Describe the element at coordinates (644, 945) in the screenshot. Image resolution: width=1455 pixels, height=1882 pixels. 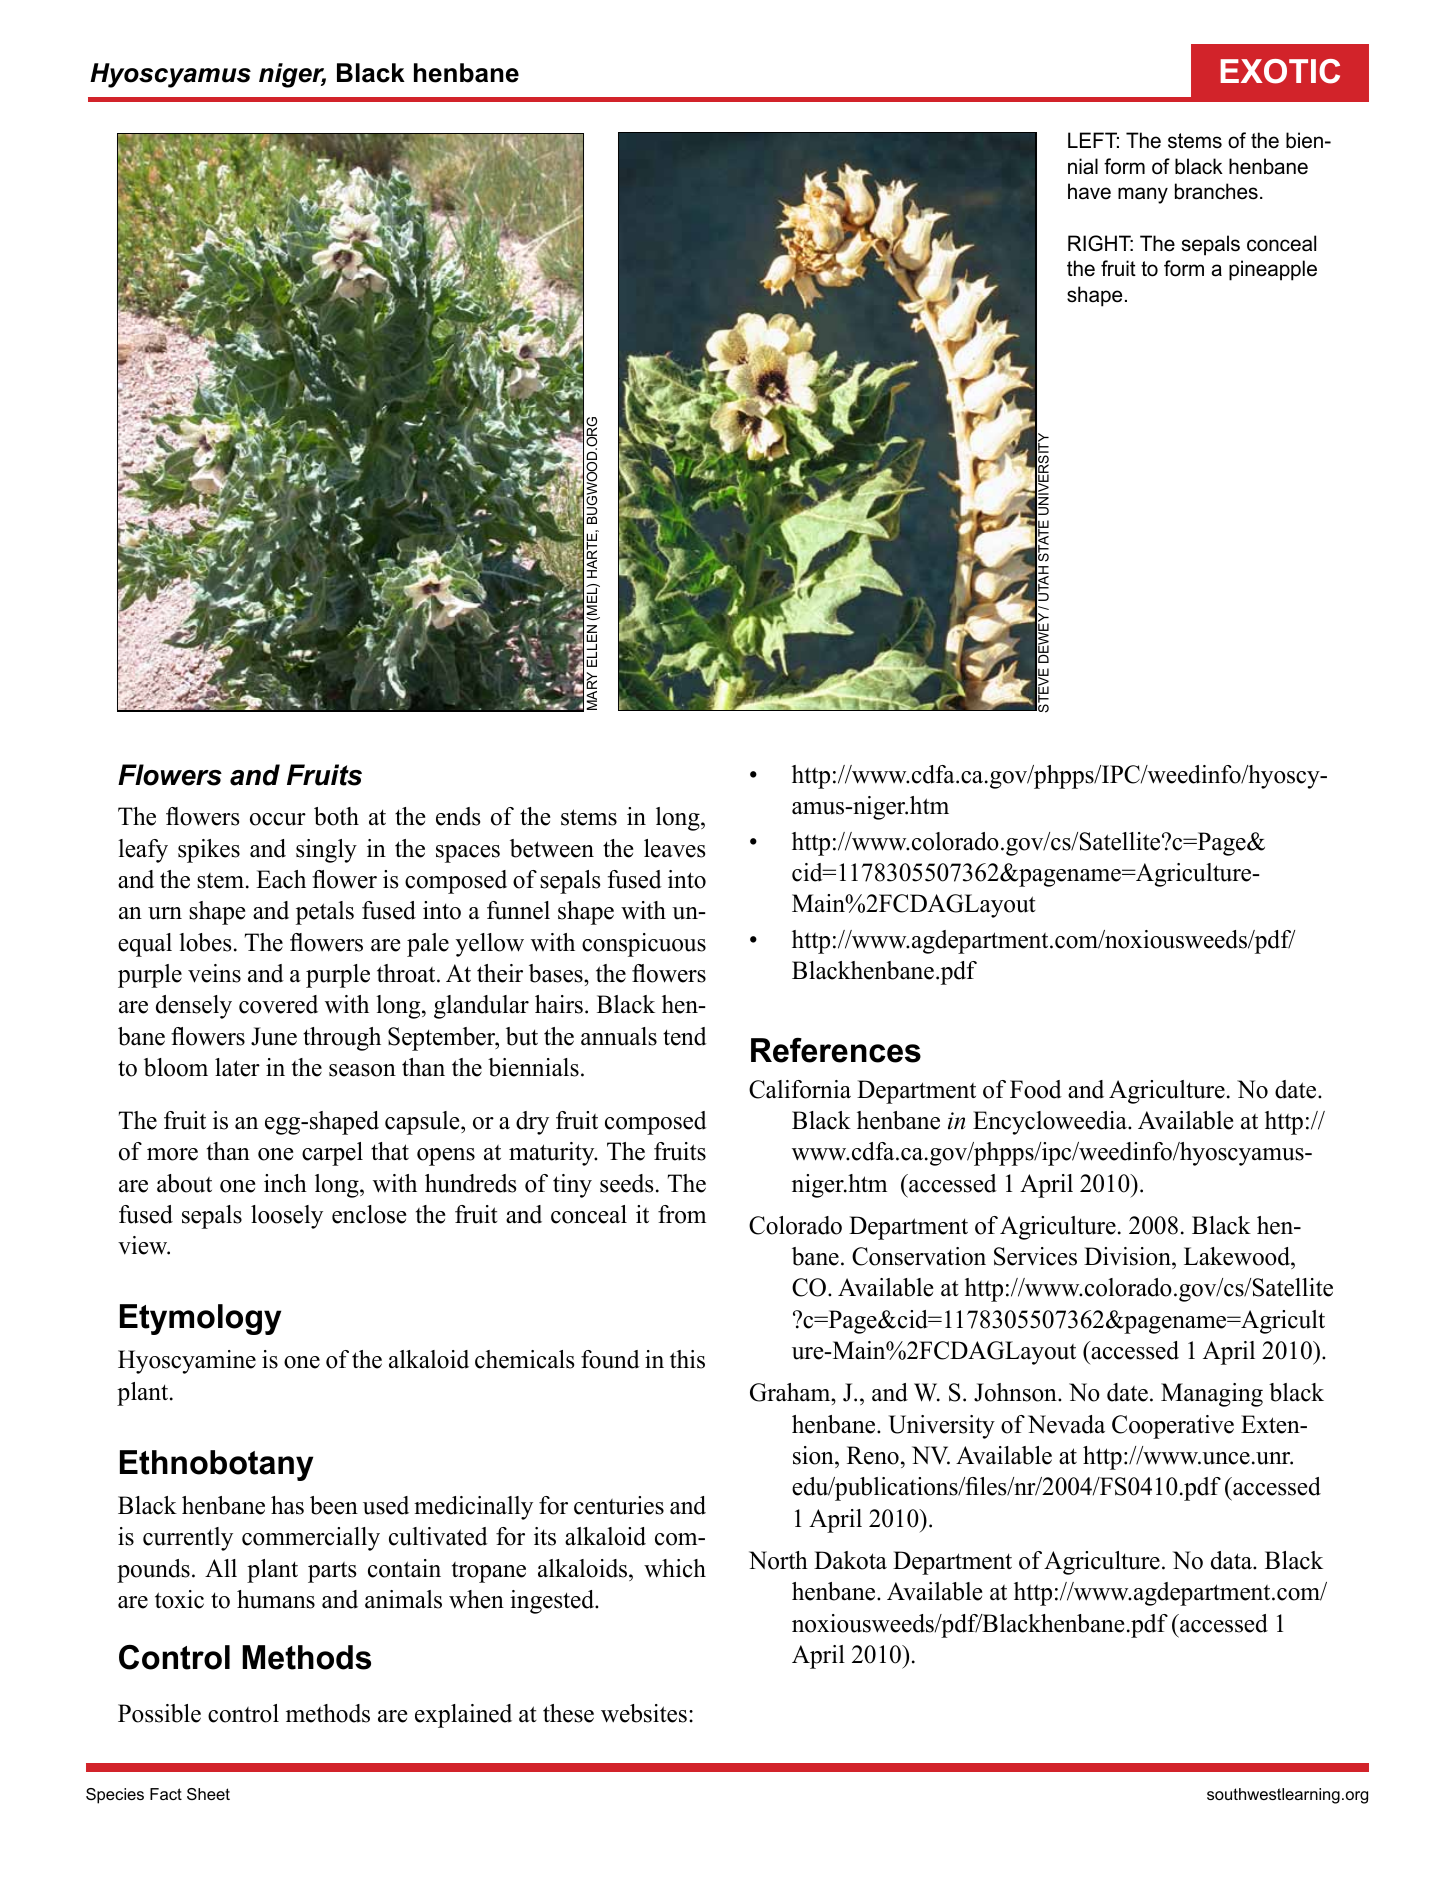
I see `conspicuous` at that location.
